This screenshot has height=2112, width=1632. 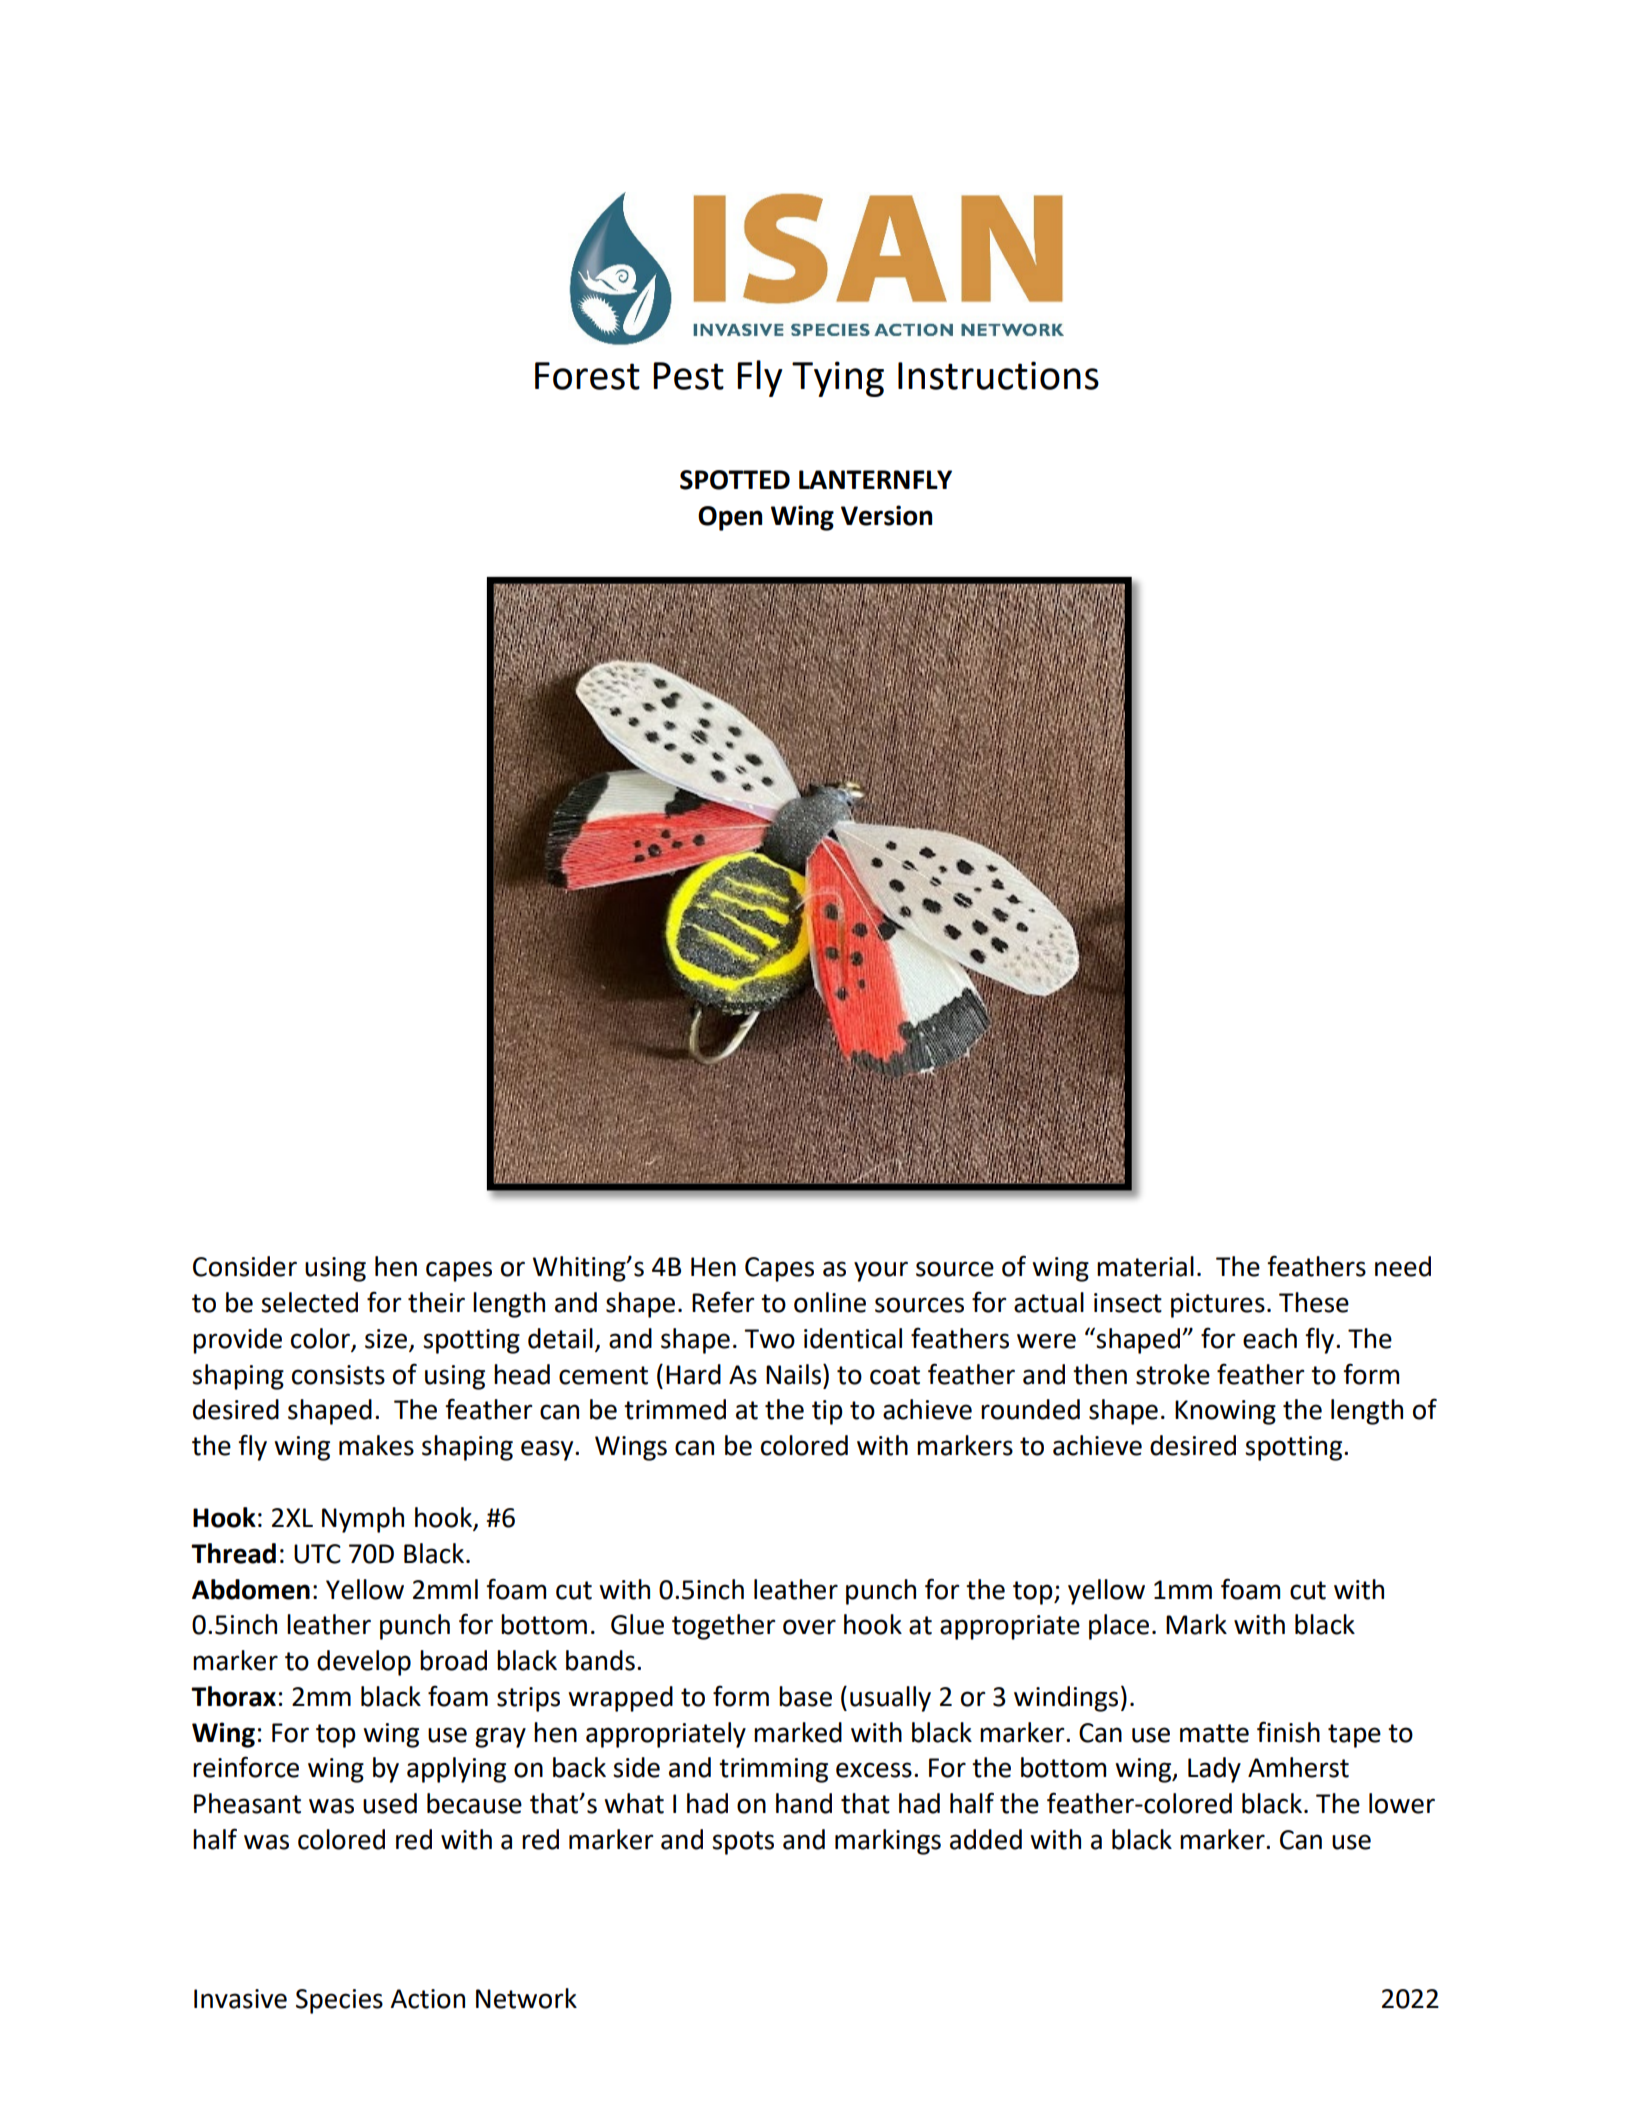 What do you see at coordinates (1145, 1266) in the screenshot?
I see `material` at bounding box center [1145, 1266].
